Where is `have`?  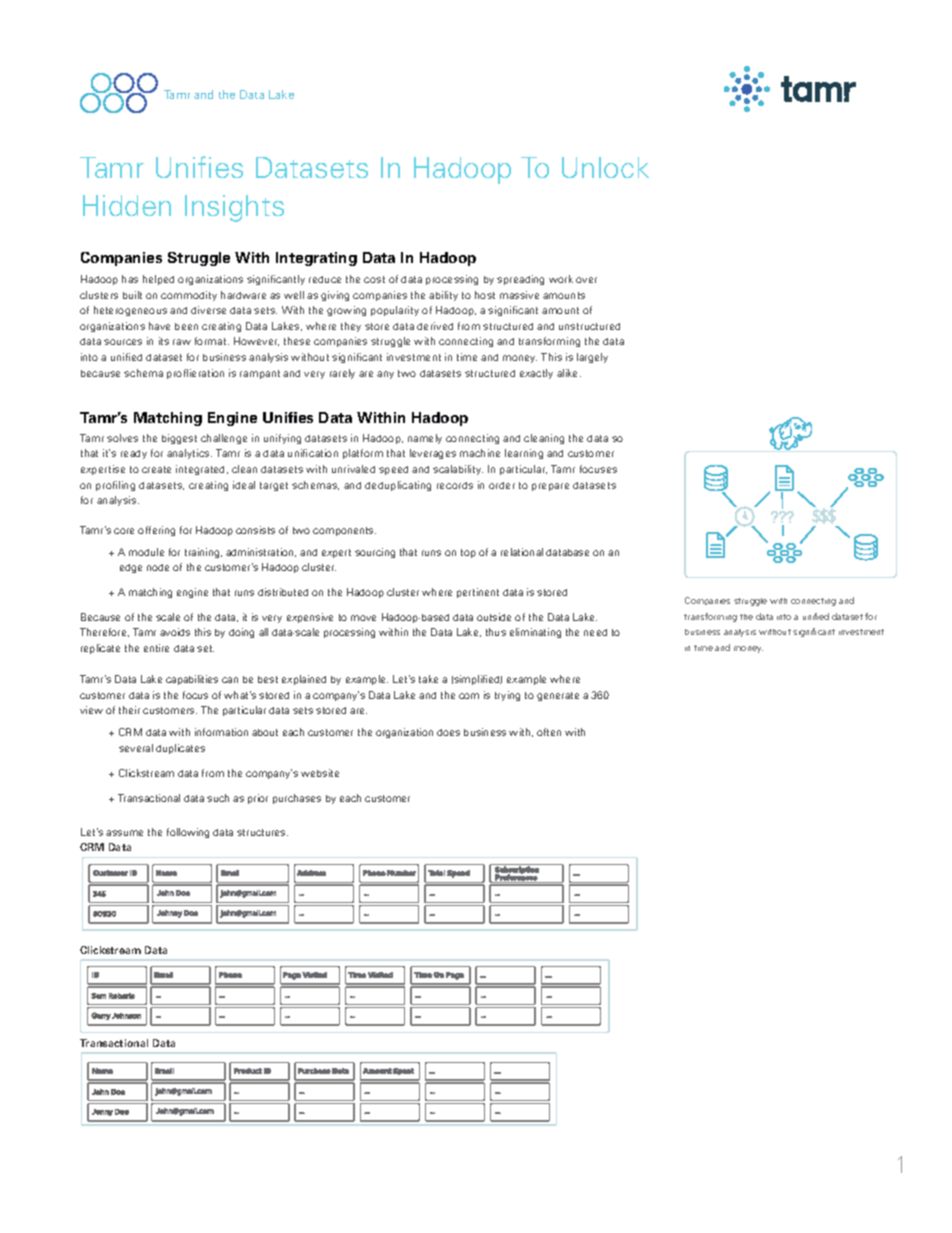 have is located at coordinates (159, 326).
